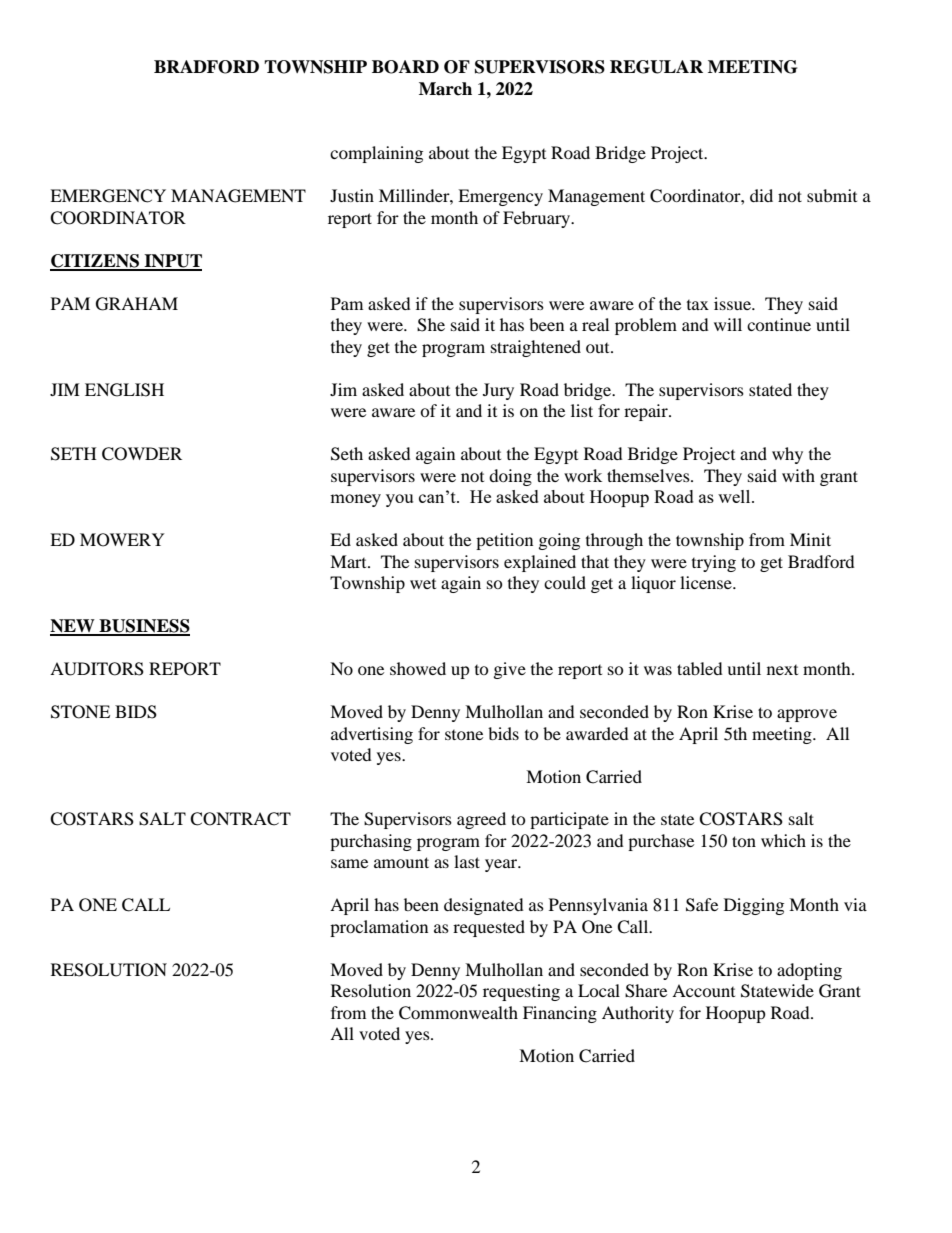 Image resolution: width=952 pixels, height=1233 pixels. Describe the element at coordinates (376, 154) in the document. I see `complaining` at that location.
